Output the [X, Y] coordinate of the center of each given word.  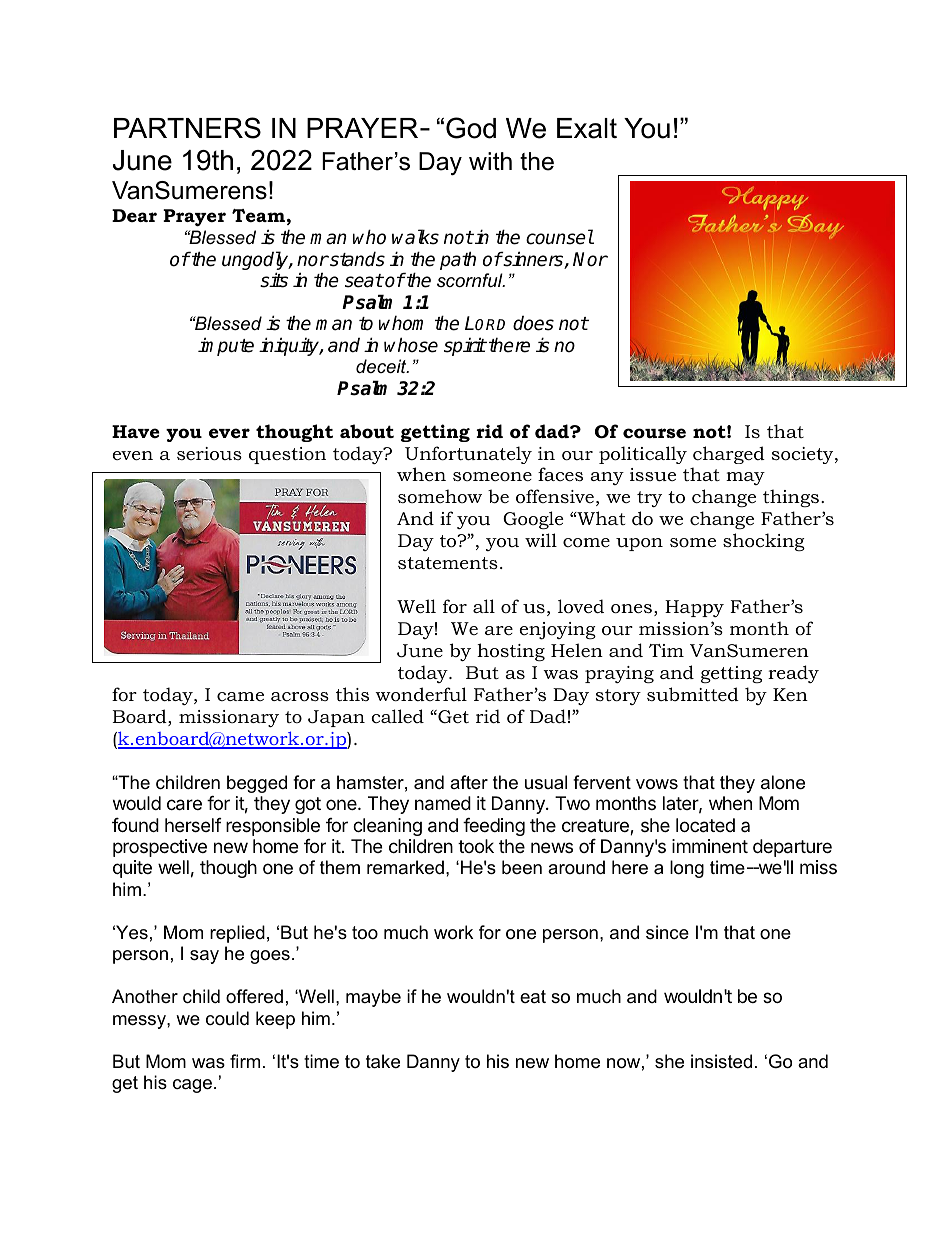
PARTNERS [187, 128]
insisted [721, 1061]
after [469, 782]
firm [245, 1061]
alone [783, 782]
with [490, 161]
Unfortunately [468, 455]
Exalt [587, 128]
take [383, 1061]
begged [257, 784]
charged [729, 455]
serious [209, 454]
